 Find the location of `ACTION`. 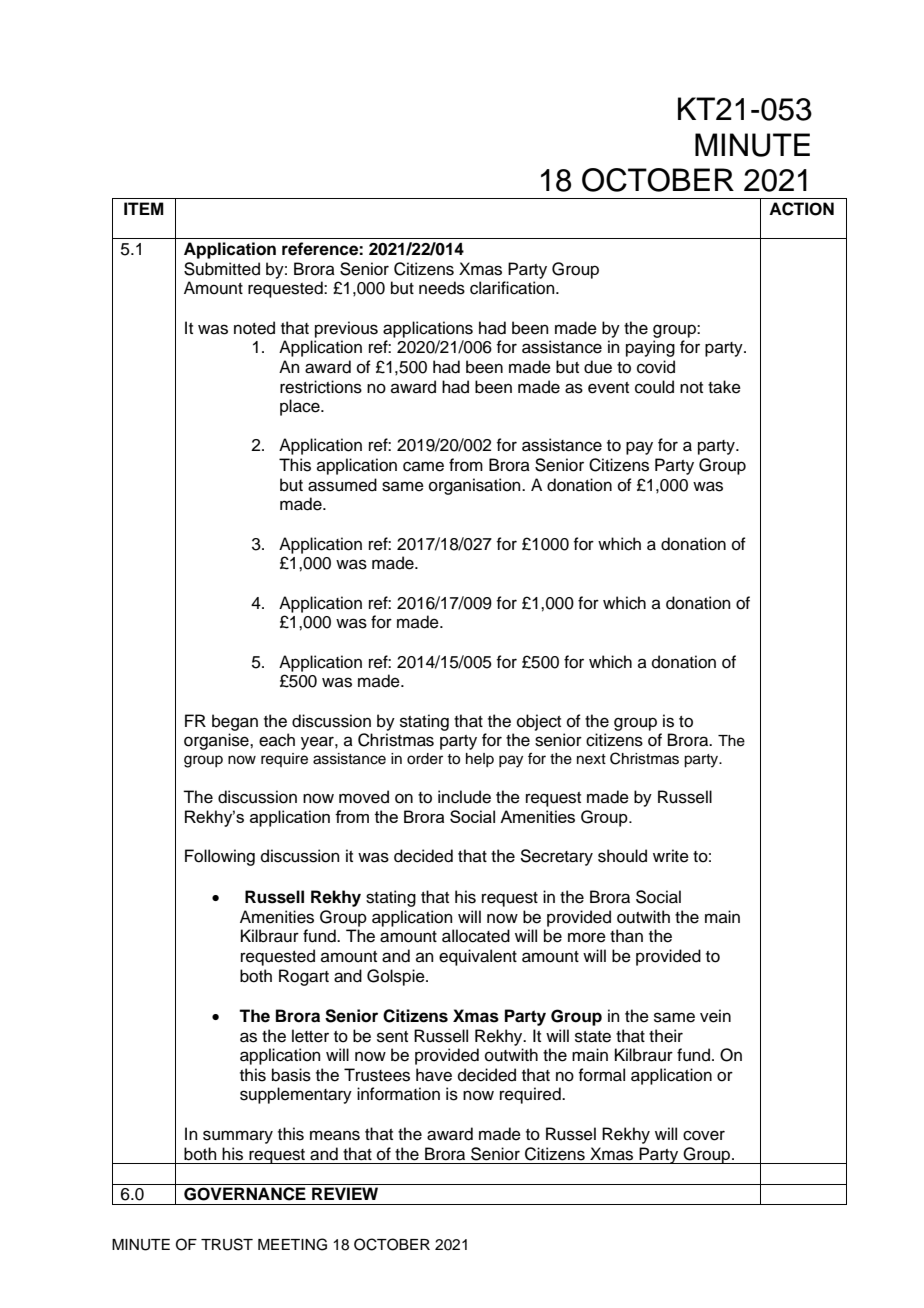

ACTION is located at coordinates (801, 209).
